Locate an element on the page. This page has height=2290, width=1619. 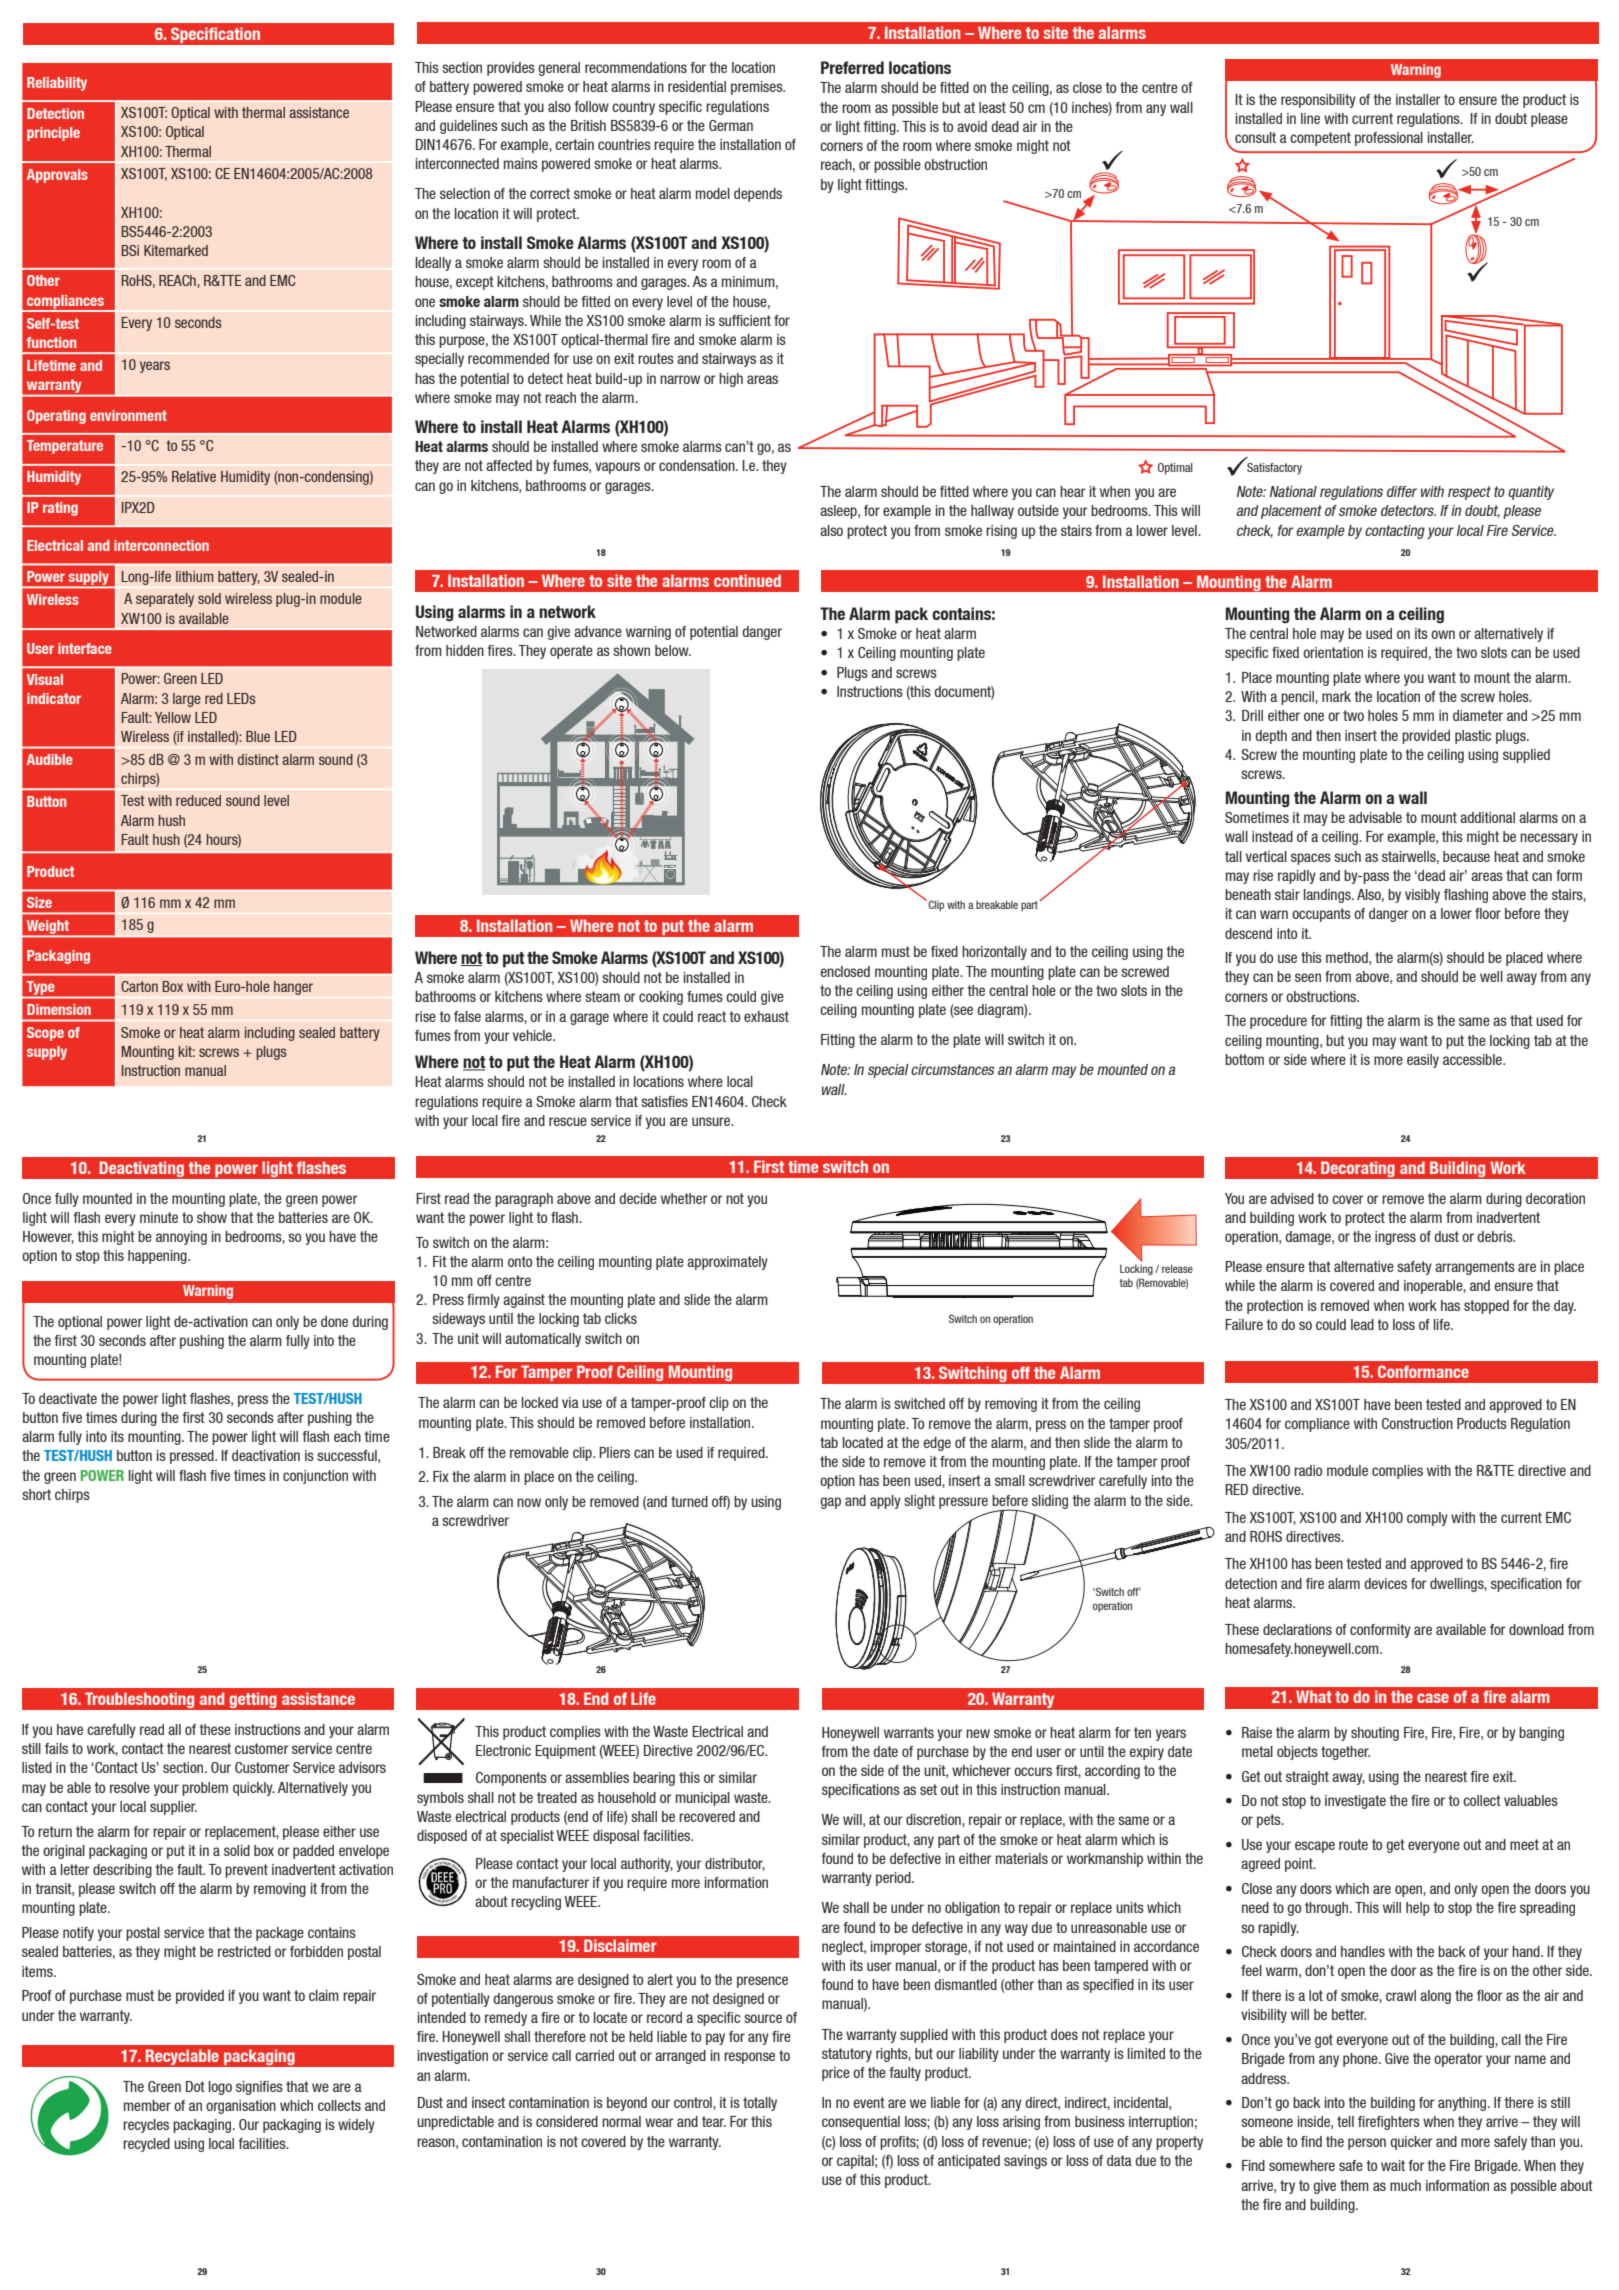
professional is located at coordinates (1389, 139).
